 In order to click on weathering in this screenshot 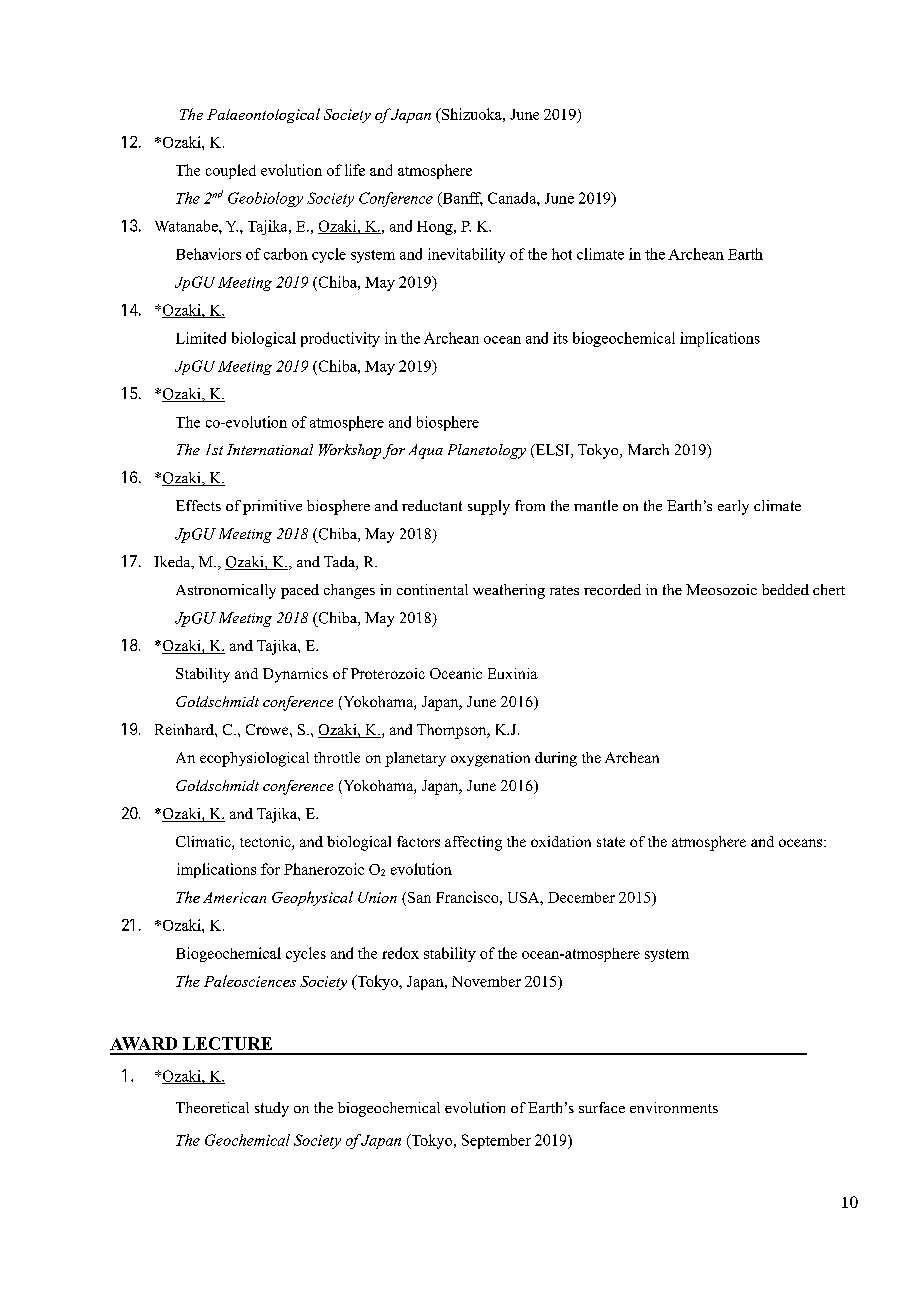, I will do `click(509, 591)`.
